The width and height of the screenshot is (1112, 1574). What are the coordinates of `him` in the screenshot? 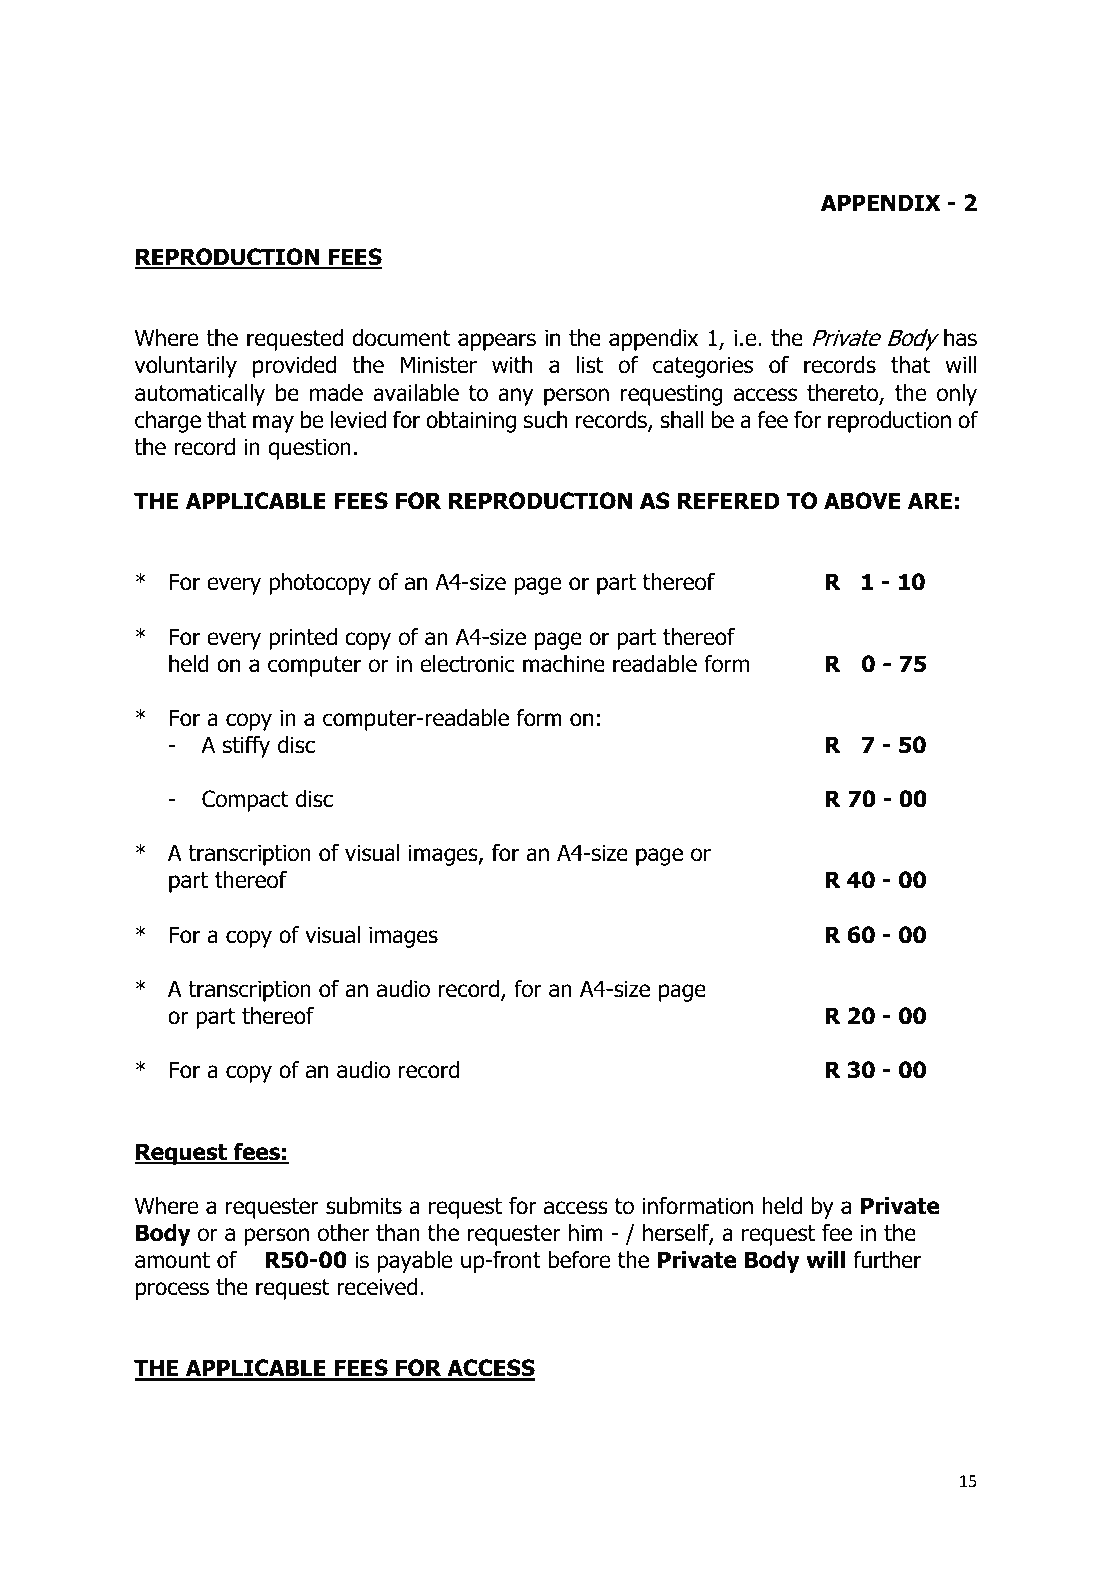 It's located at (586, 1232).
